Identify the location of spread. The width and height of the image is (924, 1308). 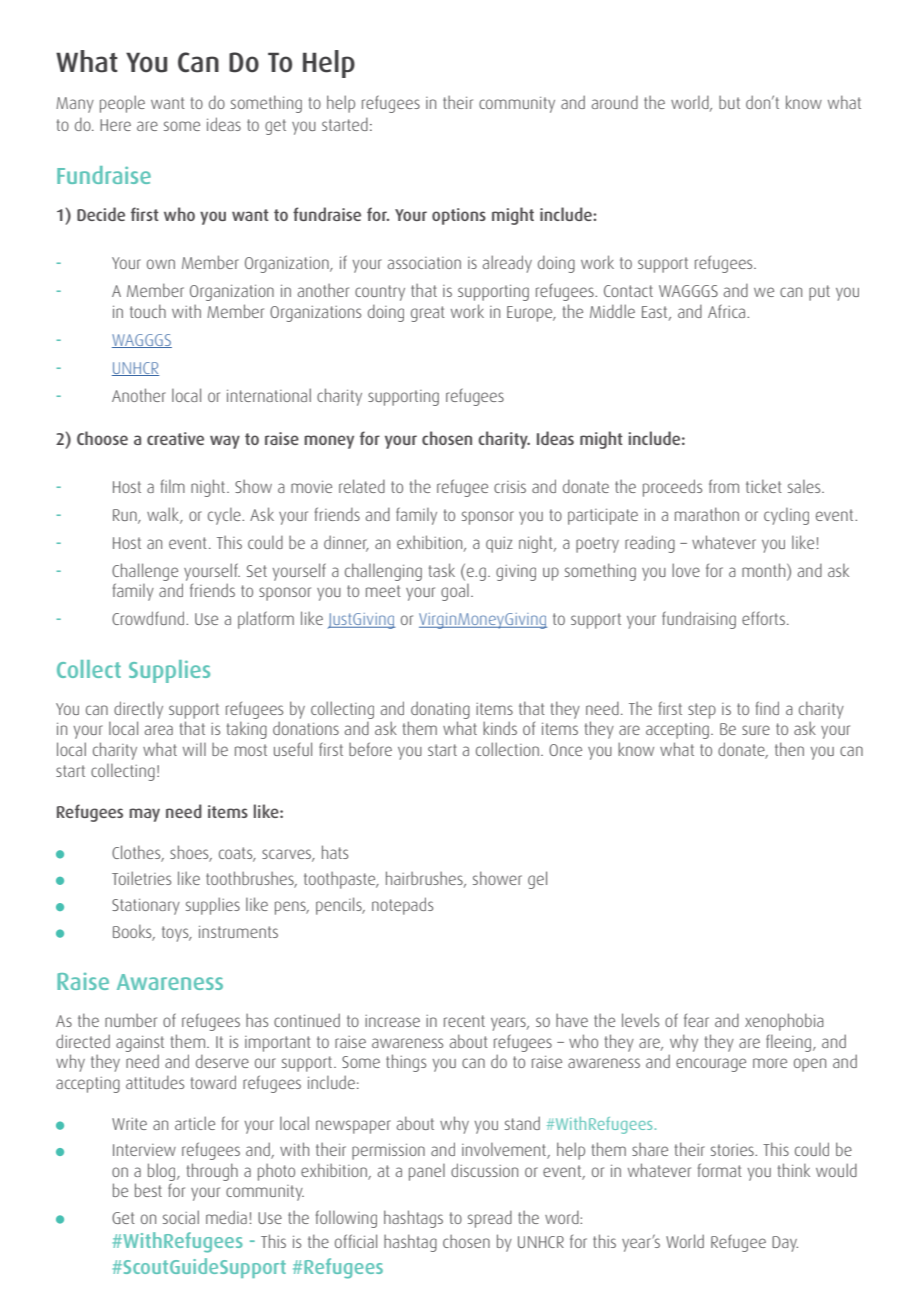
(490, 1219).
